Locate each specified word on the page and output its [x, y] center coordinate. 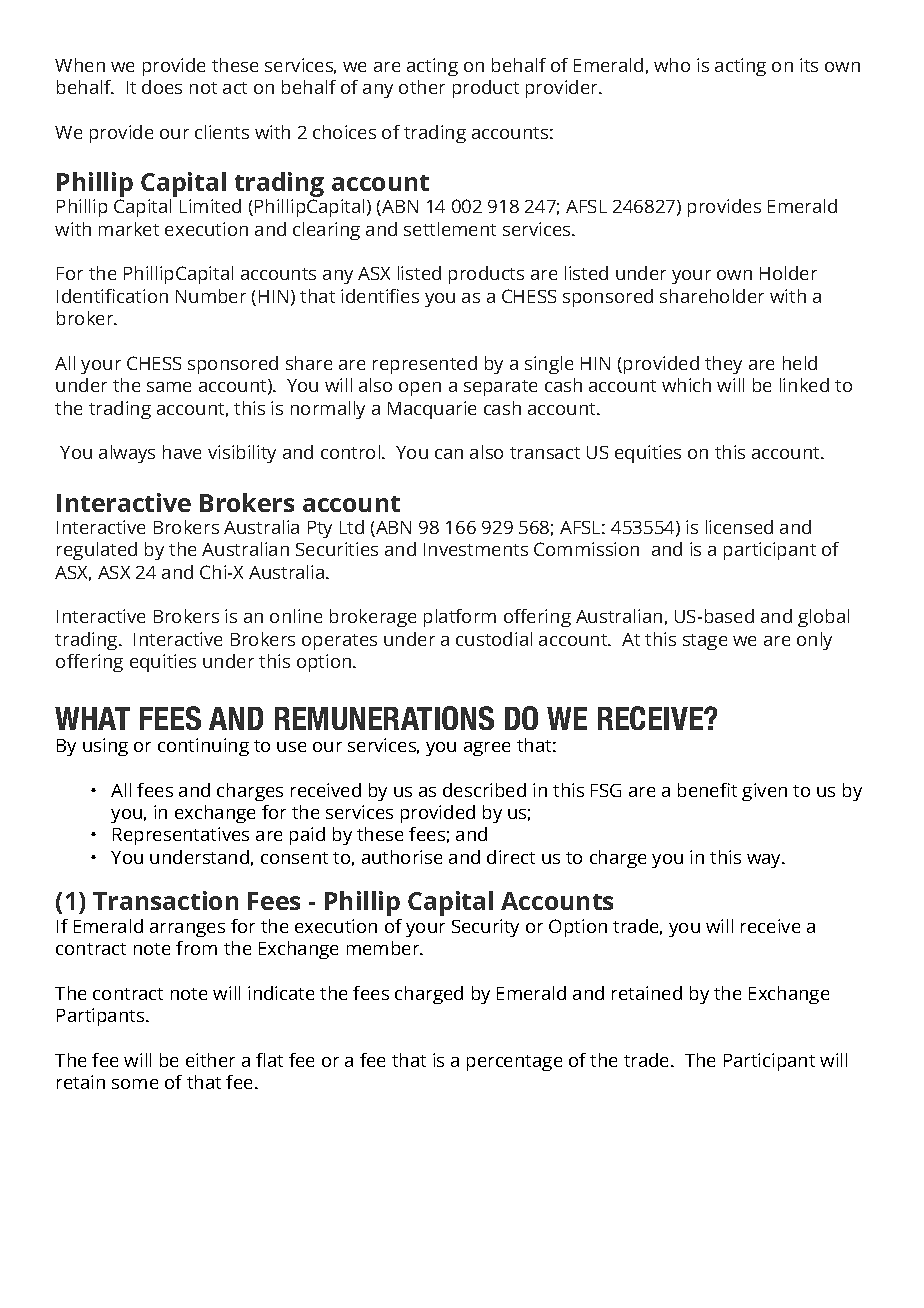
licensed [739, 527]
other [422, 87]
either [210, 1060]
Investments [476, 549]
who [672, 65]
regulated [97, 551]
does [162, 87]
